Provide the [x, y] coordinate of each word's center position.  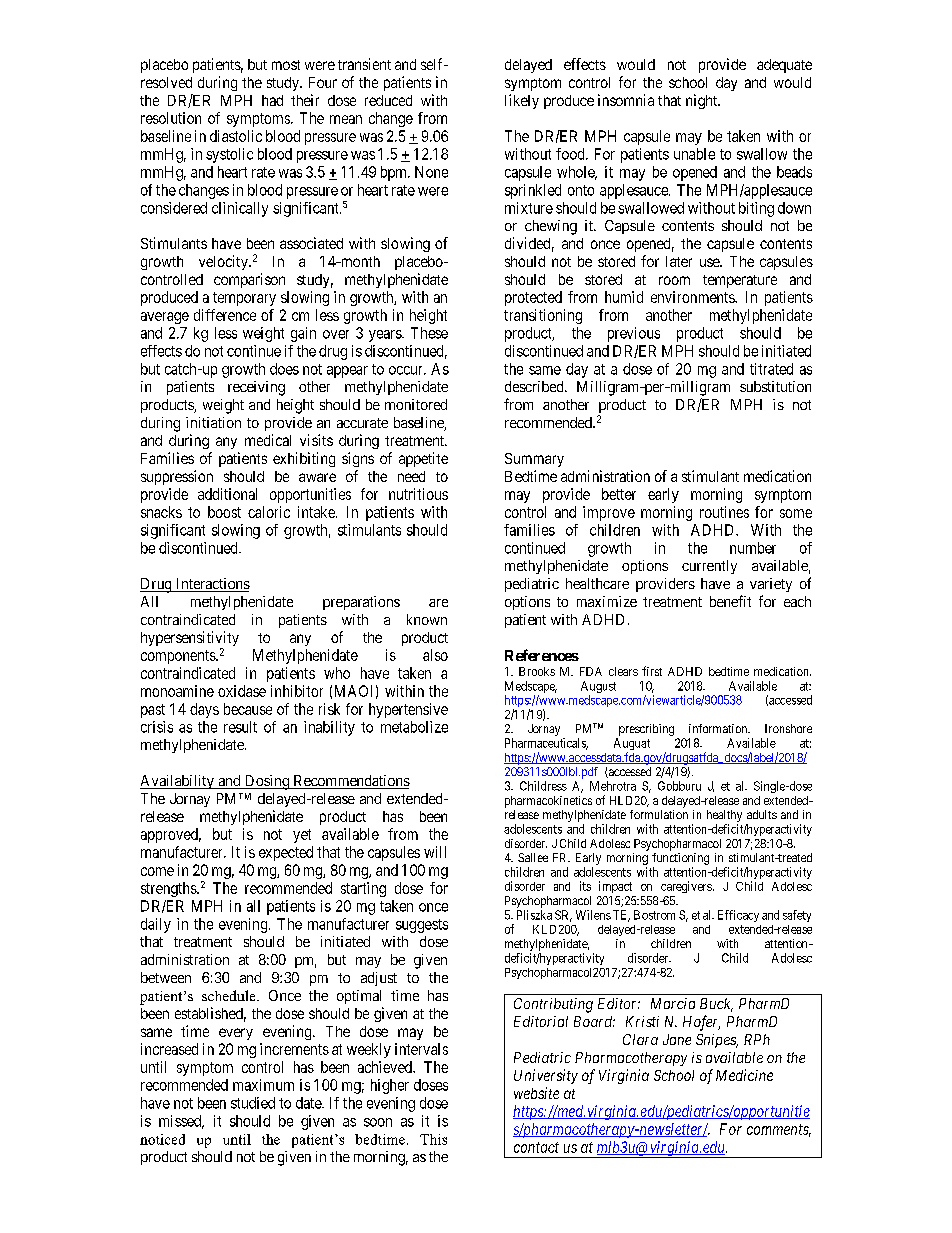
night [703, 101]
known [427, 619]
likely [522, 101]
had [272, 100]
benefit [730, 601]
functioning [680, 859]
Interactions [211, 585]
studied [253, 1103]
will [435, 852]
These [429, 333]
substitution [775, 386]
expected [286, 853]
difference [225, 315]
